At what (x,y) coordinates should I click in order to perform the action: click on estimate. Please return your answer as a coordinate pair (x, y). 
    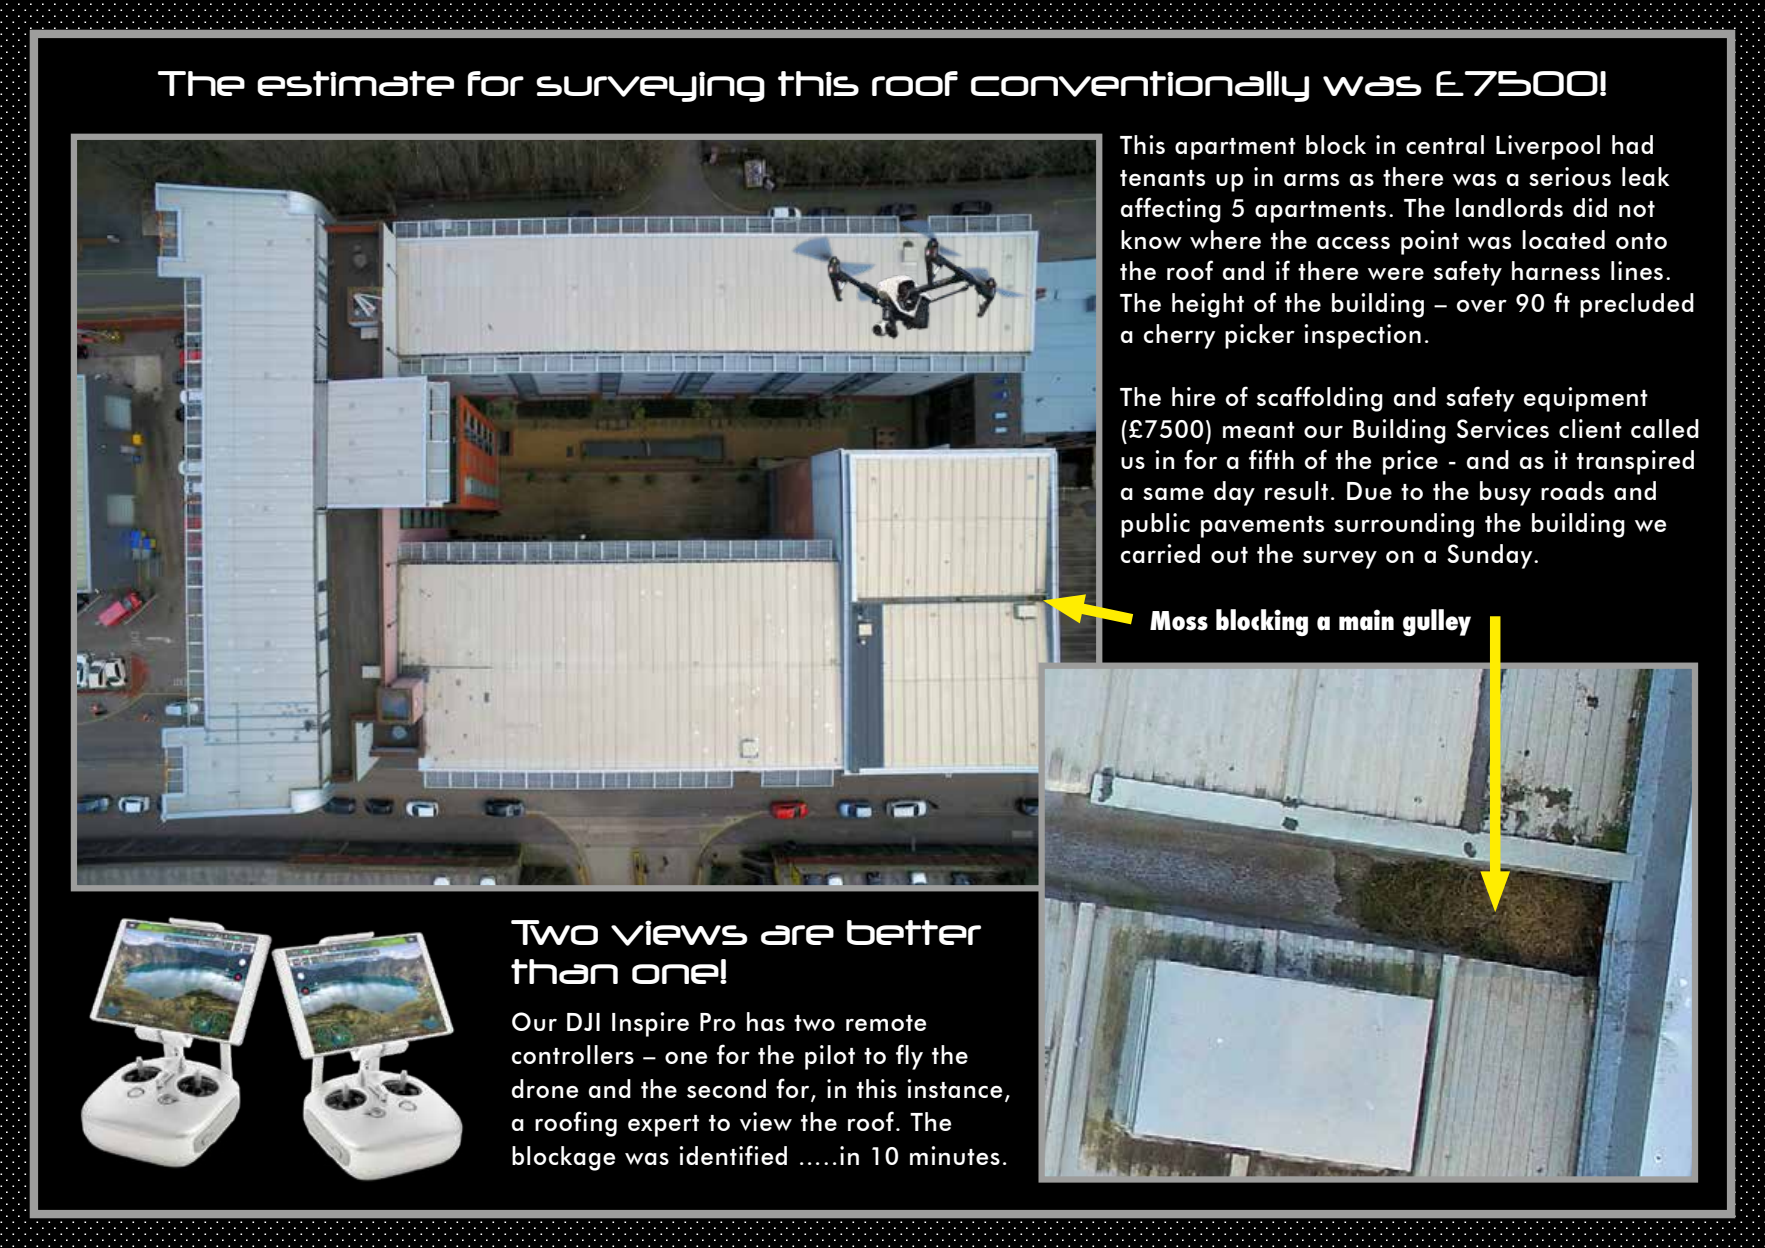
    Looking at the image, I should click on (355, 83).
